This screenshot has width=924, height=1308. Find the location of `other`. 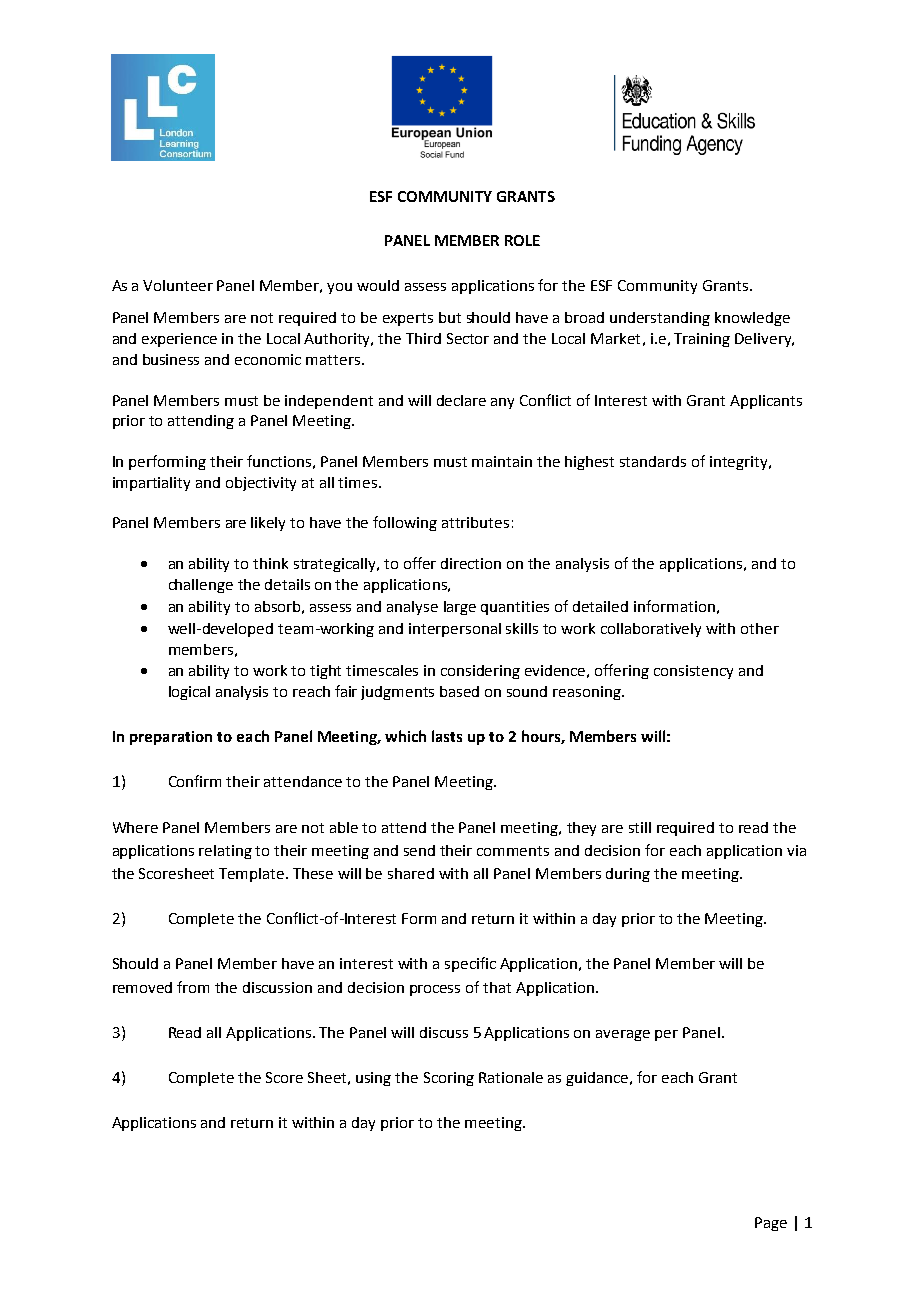

other is located at coordinates (760, 628).
